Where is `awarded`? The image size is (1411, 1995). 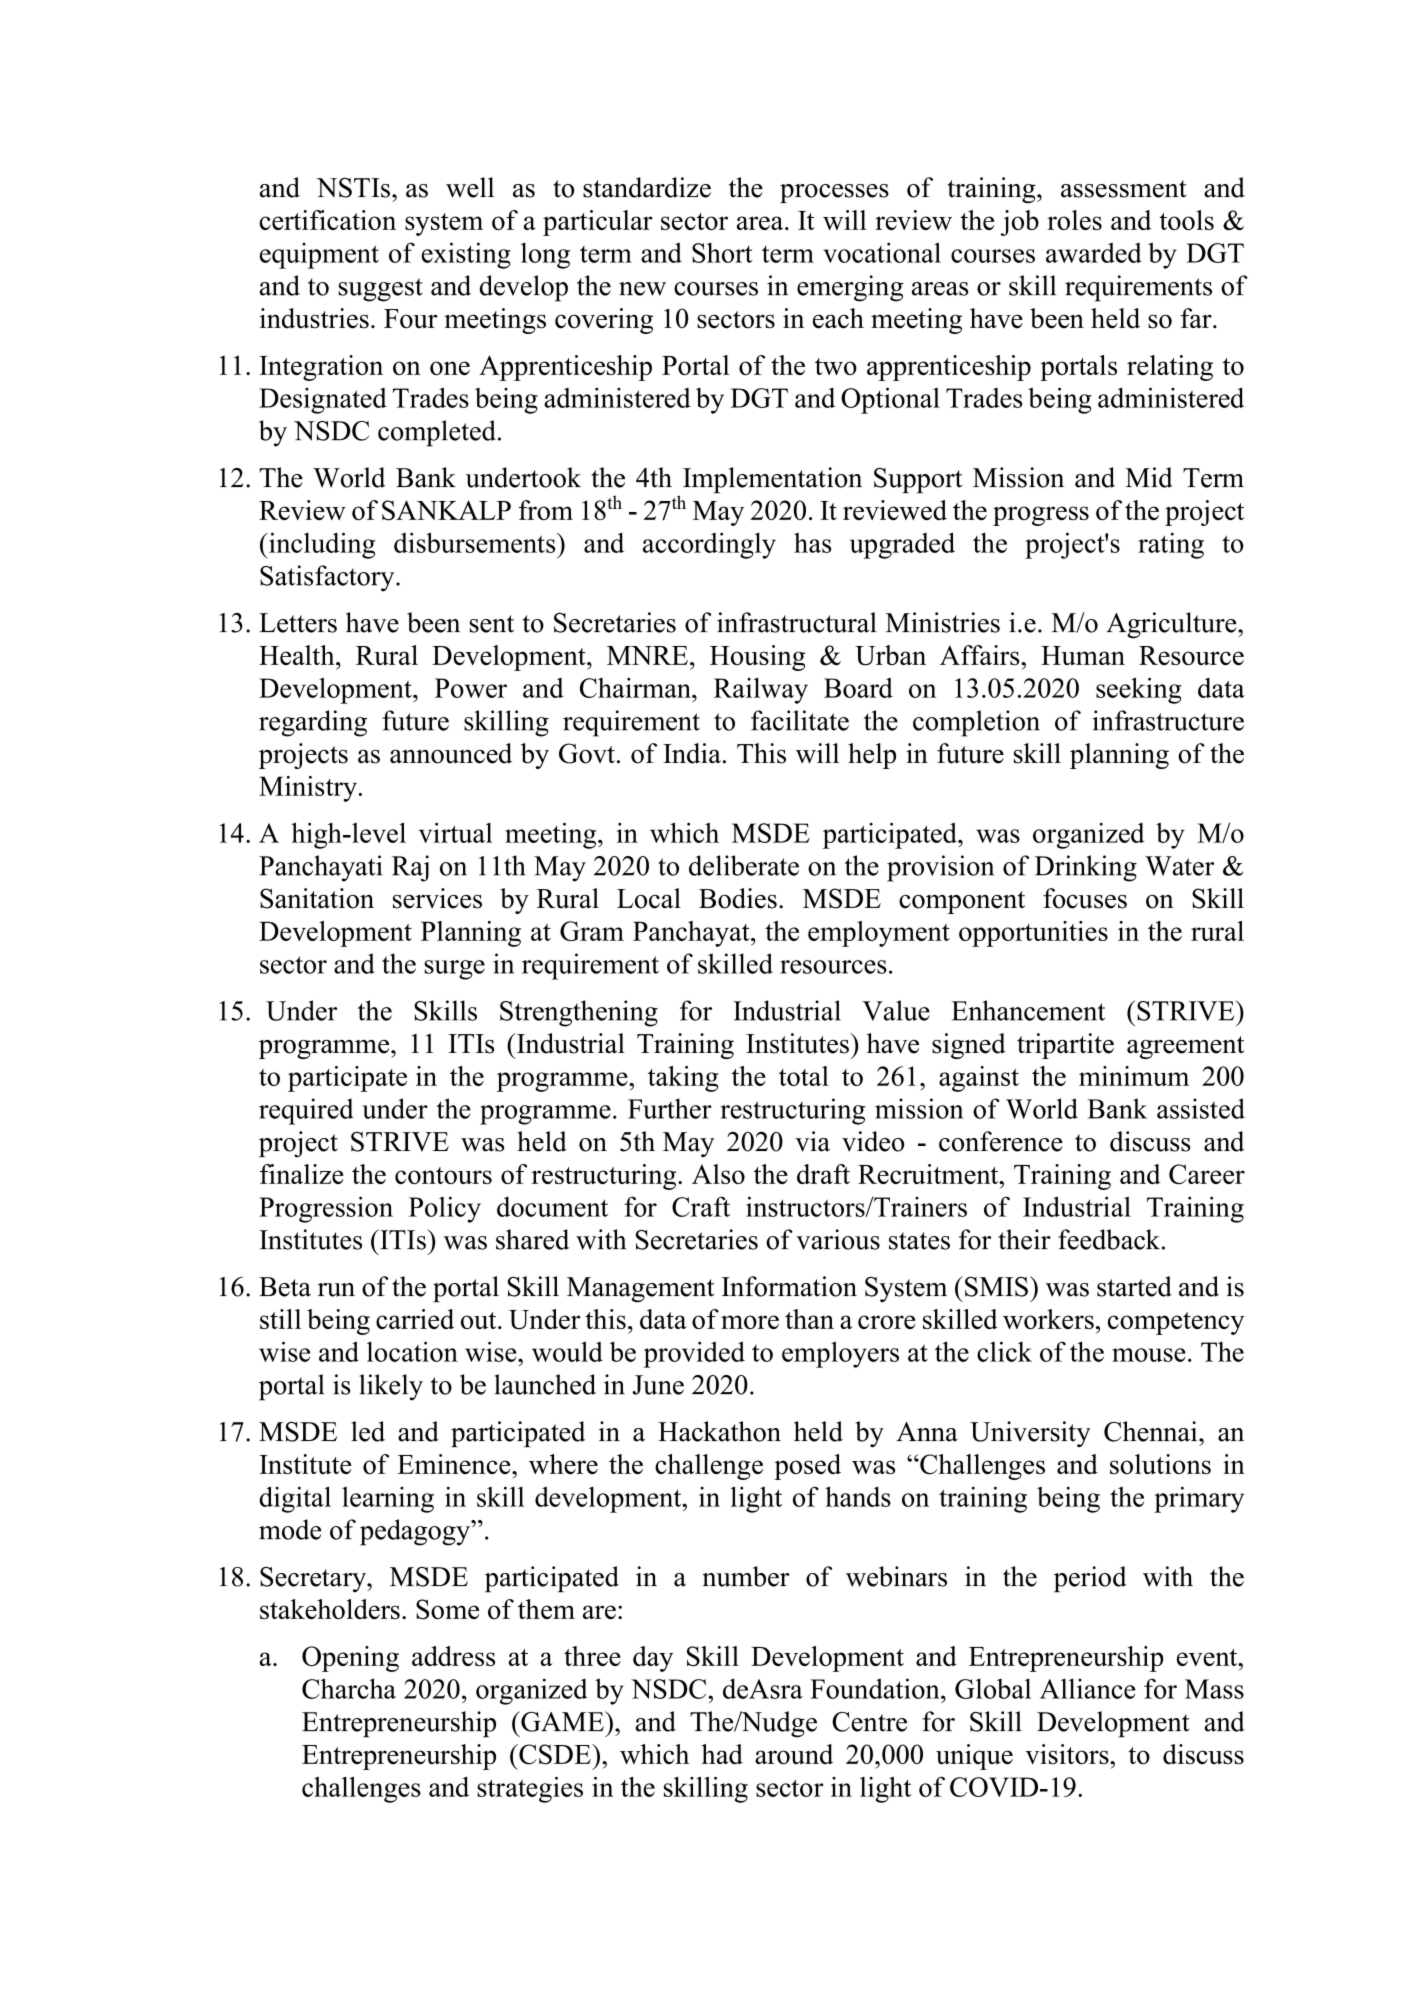 awarded is located at coordinates (1094, 252).
